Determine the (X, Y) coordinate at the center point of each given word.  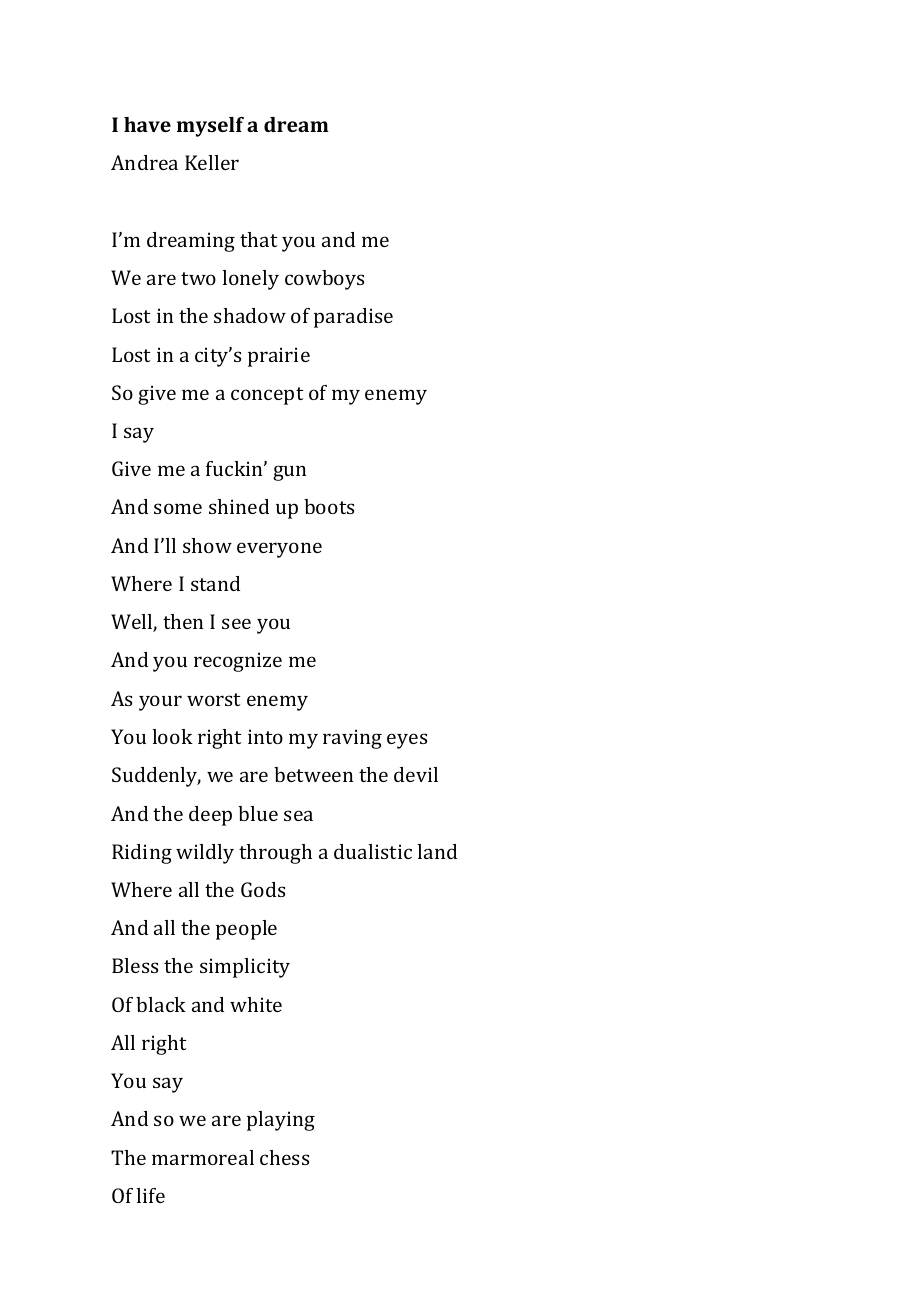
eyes (407, 741)
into (265, 736)
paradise (353, 318)
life (150, 1195)
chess (284, 1157)
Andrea (144, 162)
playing (281, 1121)
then (183, 621)
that (258, 239)
